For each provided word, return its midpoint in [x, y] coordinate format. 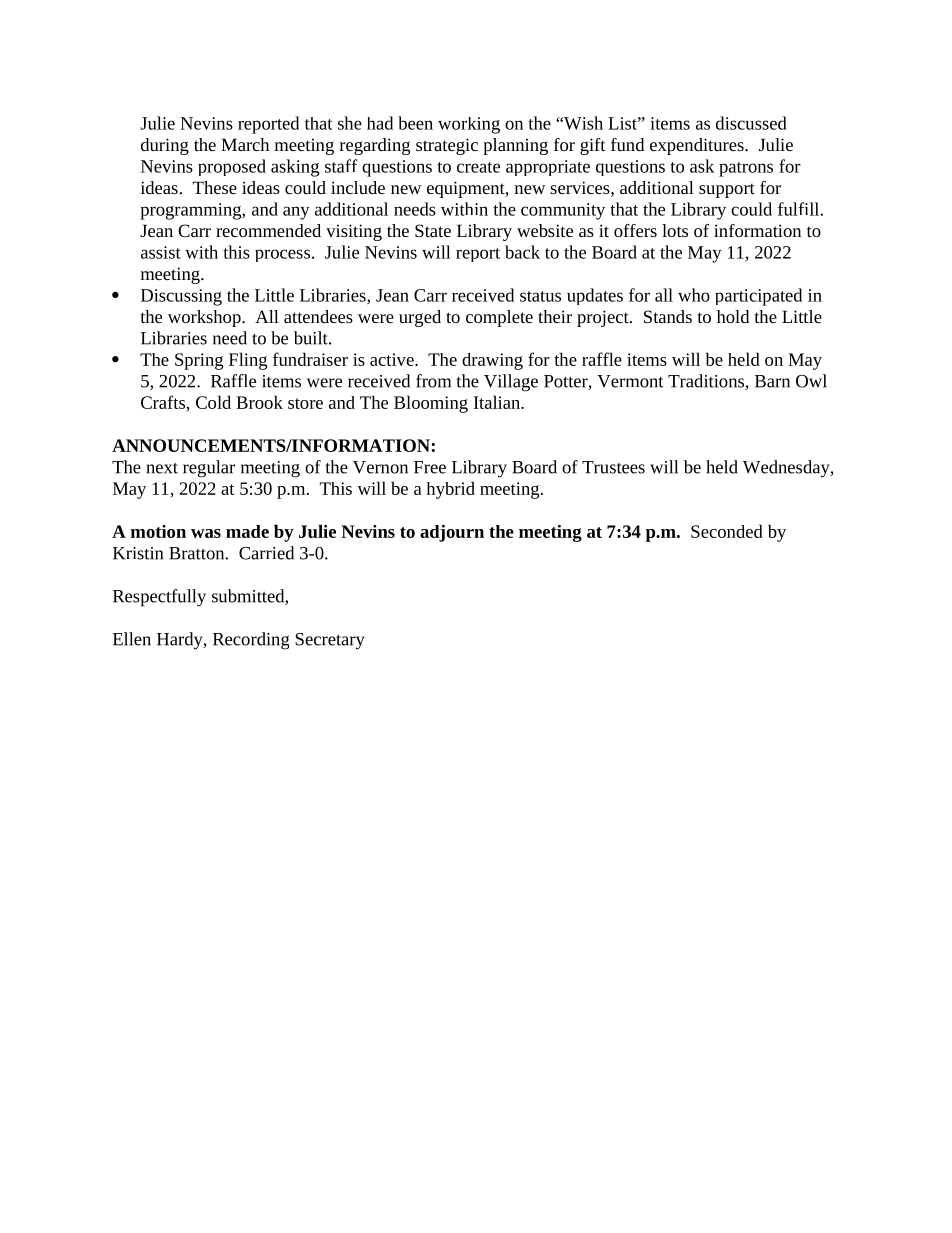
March [245, 144]
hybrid [451, 490]
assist [161, 252]
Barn [772, 381]
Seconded [727, 531]
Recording [251, 641]
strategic [447, 146]
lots [675, 230]
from [433, 381]
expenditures [698, 146]
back [522, 252]
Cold [213, 402]
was [206, 533]
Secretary [330, 641]
